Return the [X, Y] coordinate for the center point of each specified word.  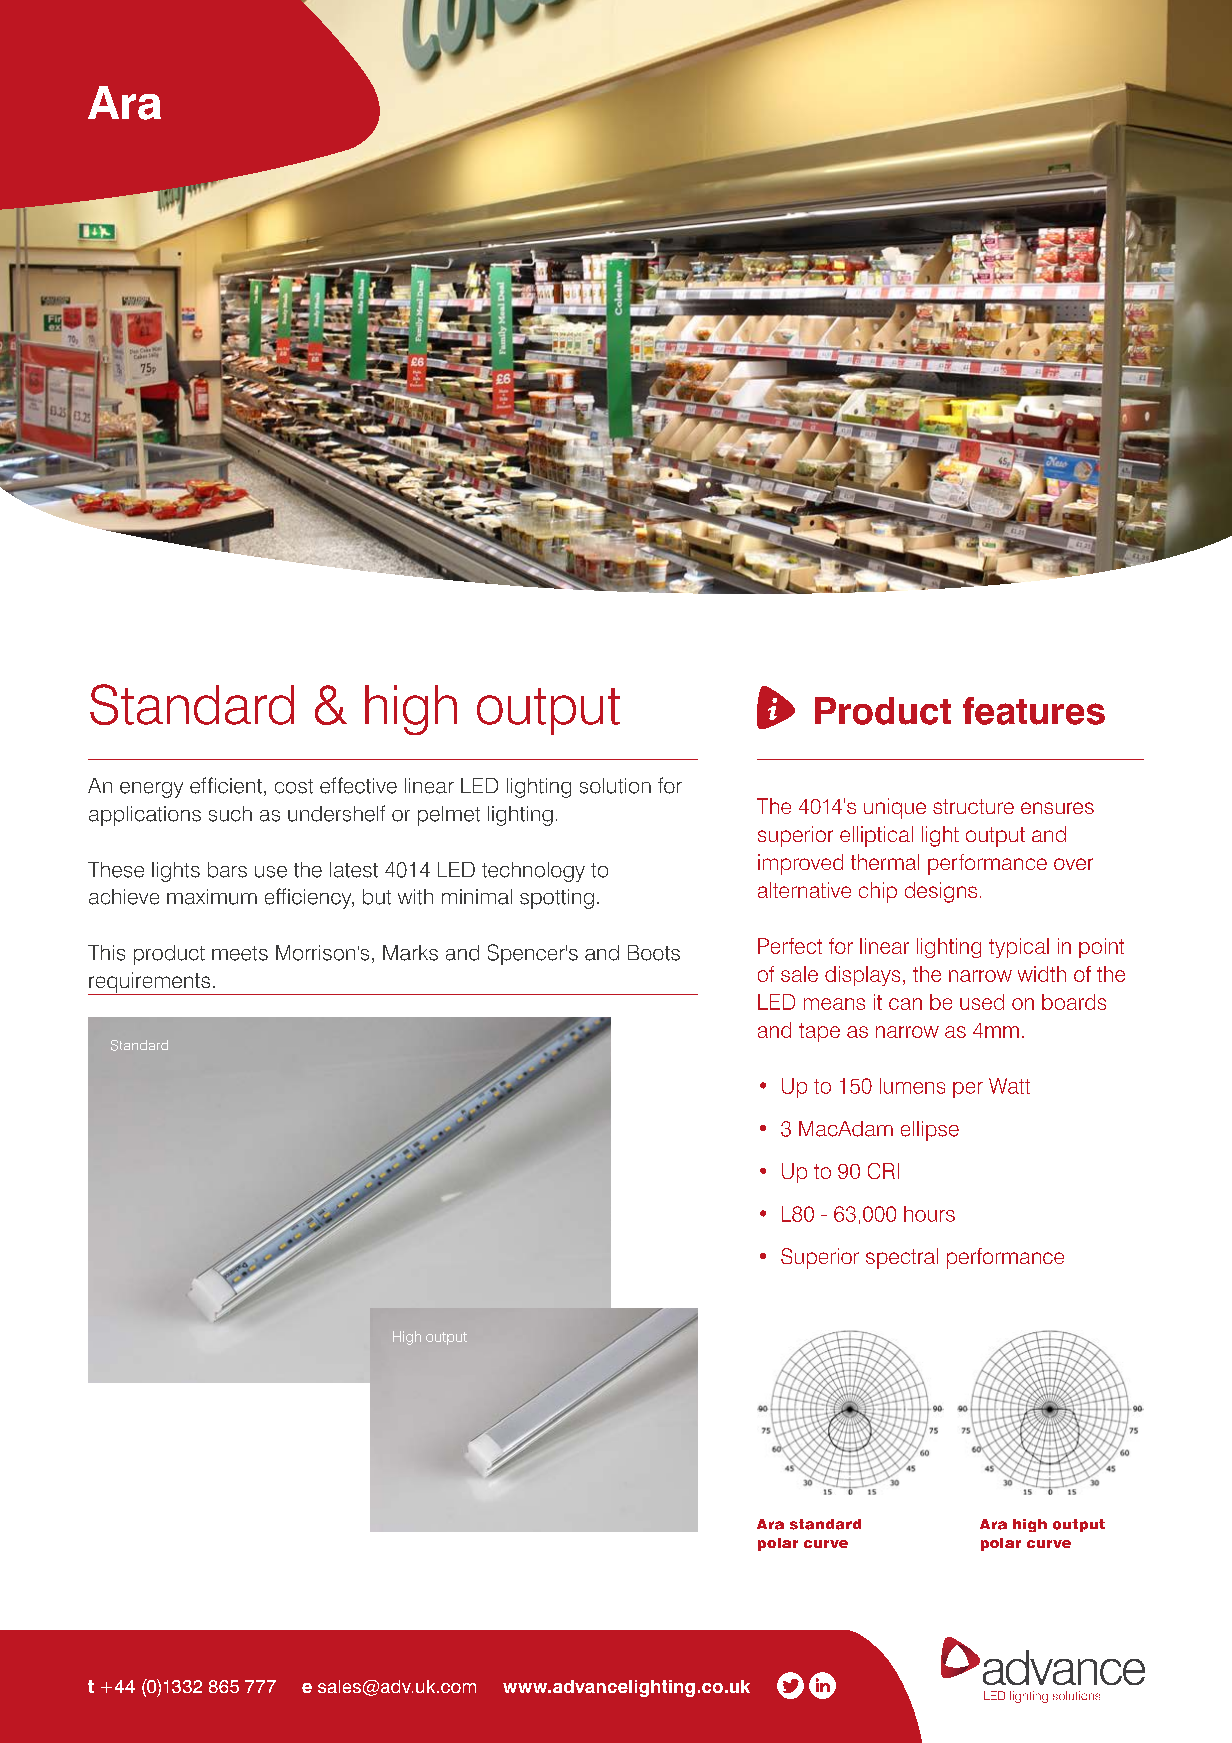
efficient [226, 785]
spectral [902, 1258]
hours [929, 1214]
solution [615, 786]
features [1034, 711]
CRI [883, 1171]
